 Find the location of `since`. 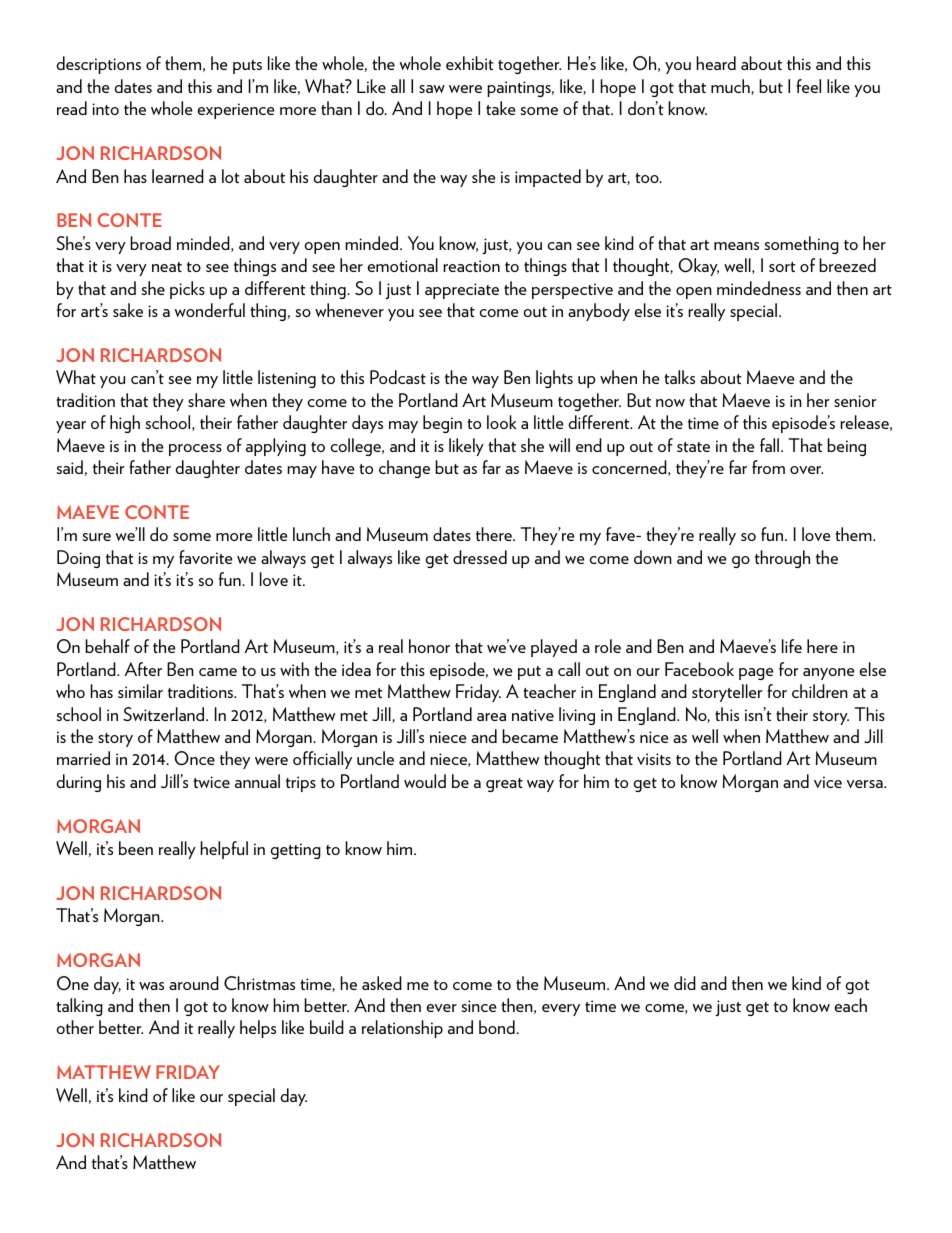

since is located at coordinates (479, 1006).
